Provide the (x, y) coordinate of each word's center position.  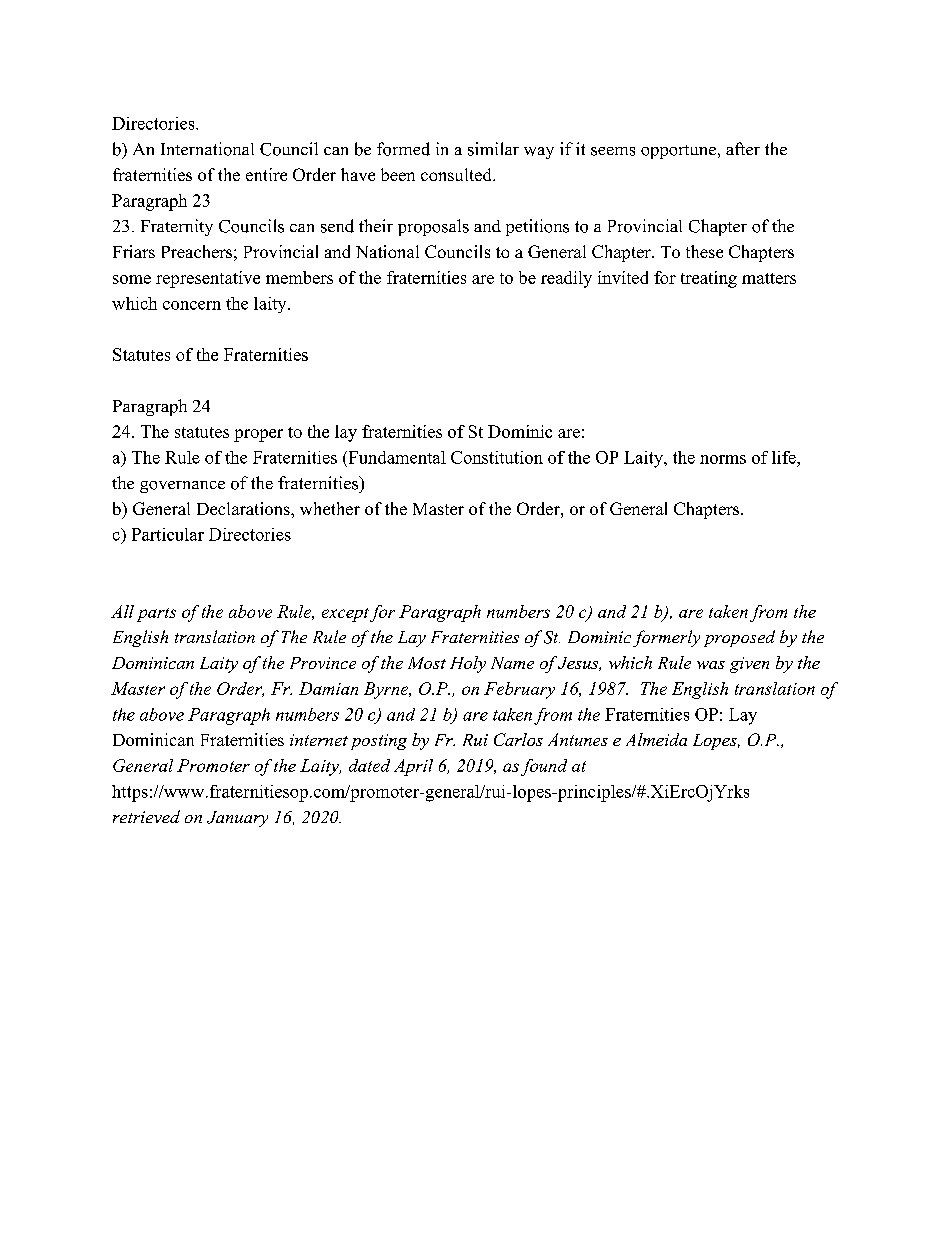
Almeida (656, 739)
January (237, 819)
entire (266, 174)
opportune (678, 152)
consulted (457, 174)
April (413, 767)
